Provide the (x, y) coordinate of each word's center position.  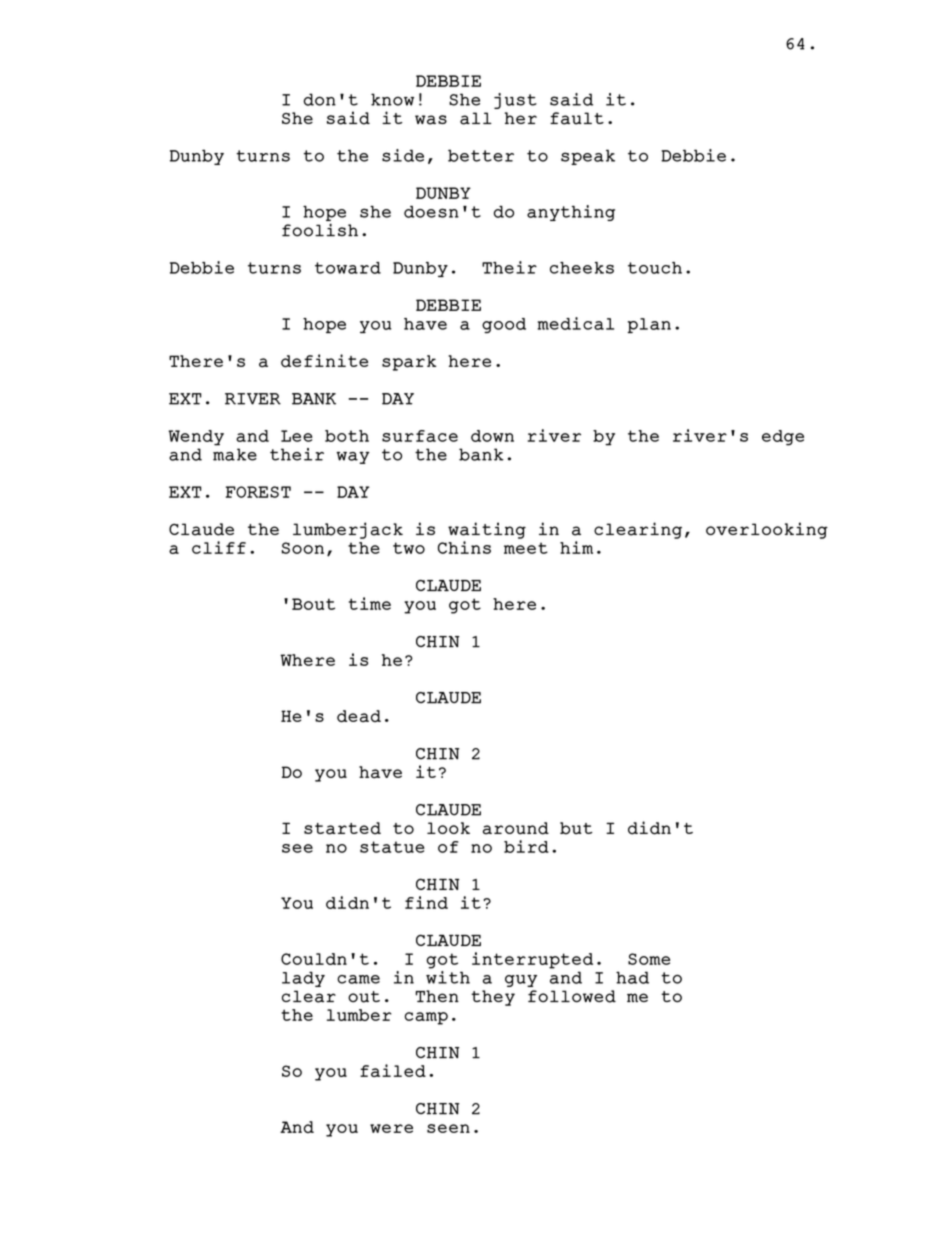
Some (649, 959)
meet (526, 548)
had (632, 977)
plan (649, 325)
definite (324, 361)
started (342, 828)
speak (588, 157)
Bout (313, 604)
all (476, 118)
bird (526, 846)
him (576, 547)
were (391, 1128)
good (504, 325)
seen (448, 1128)
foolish (320, 230)
